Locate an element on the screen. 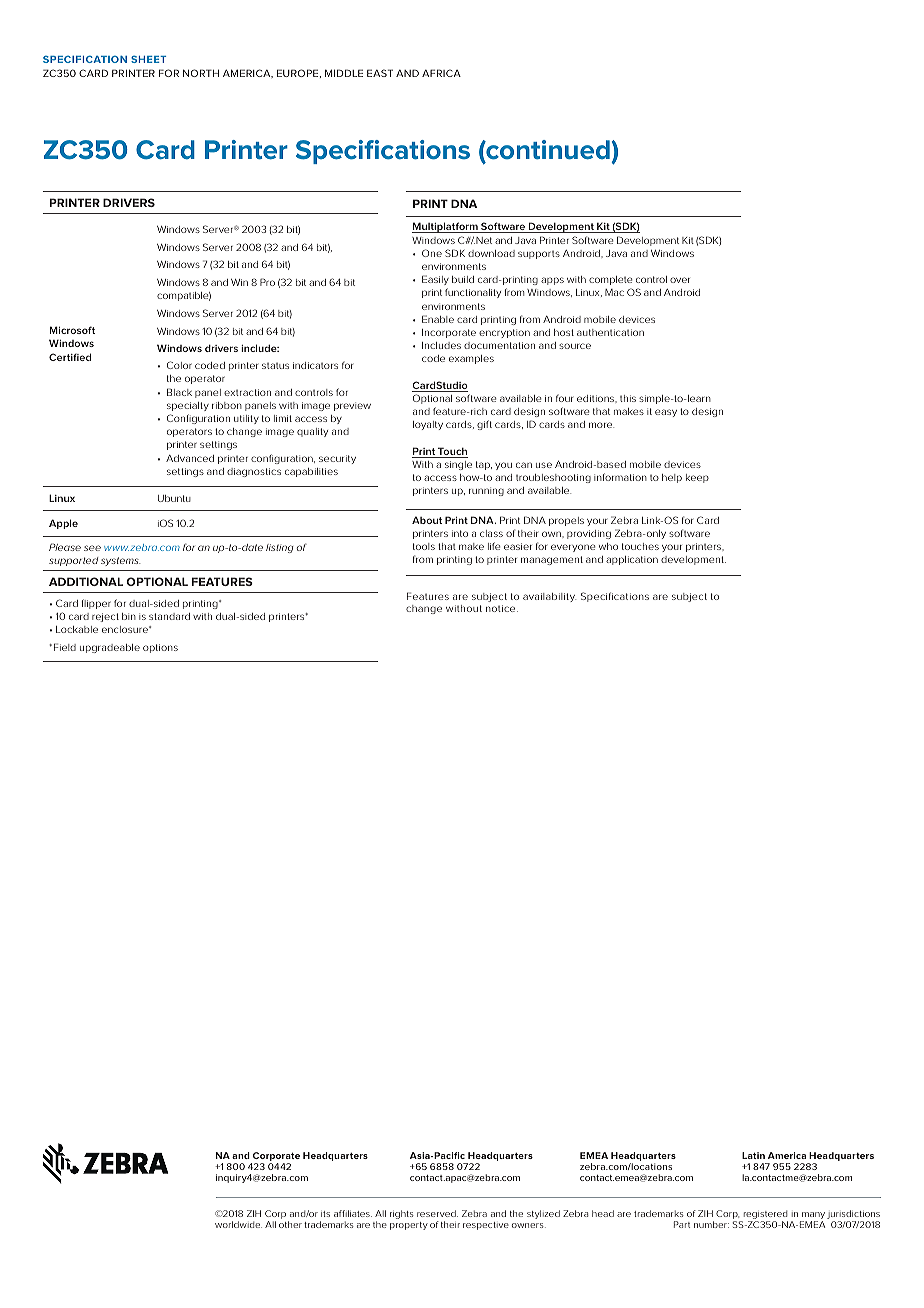 The image size is (924, 1308). SHEET is located at coordinates (148, 59).
